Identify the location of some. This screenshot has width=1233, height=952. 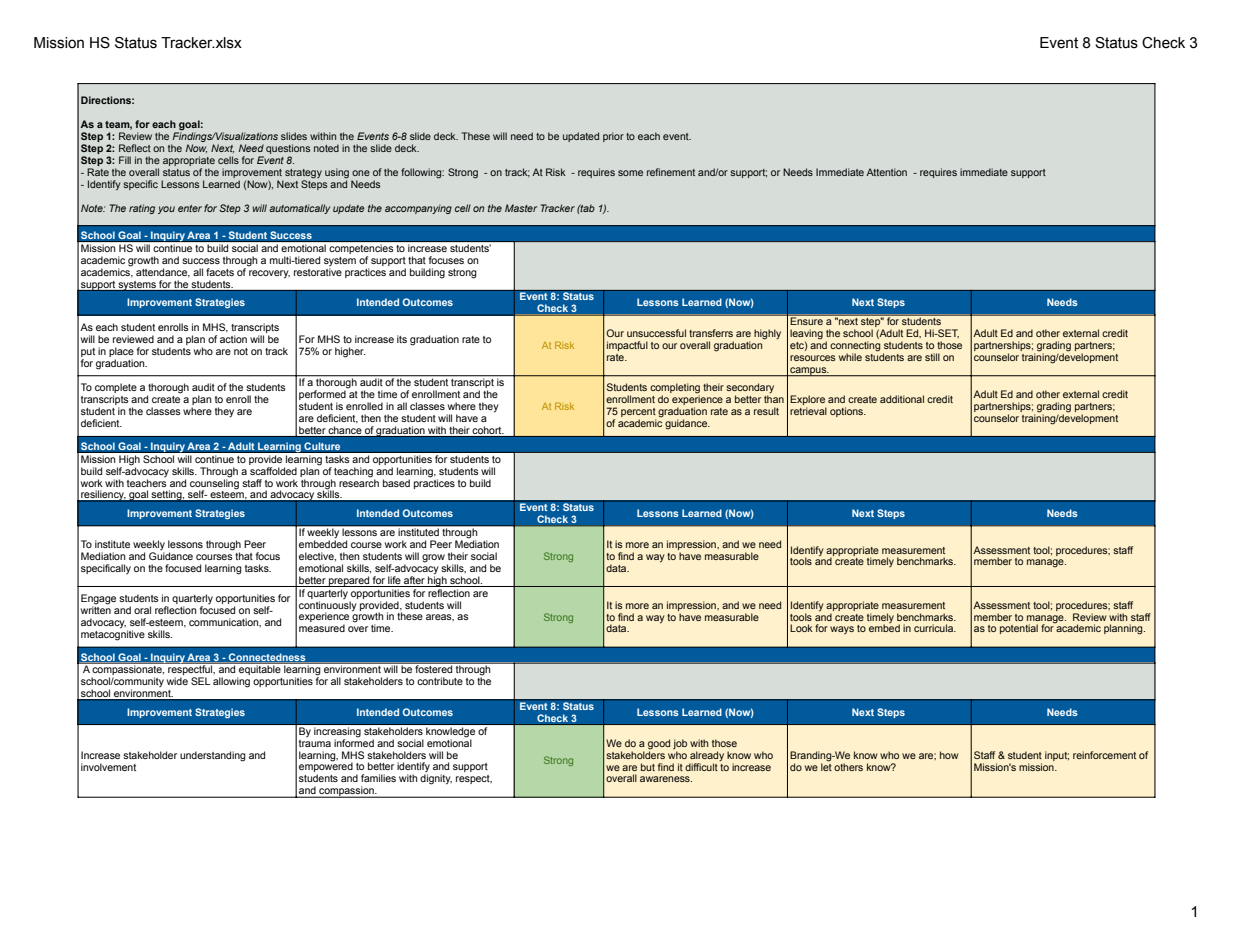
(630, 173).
